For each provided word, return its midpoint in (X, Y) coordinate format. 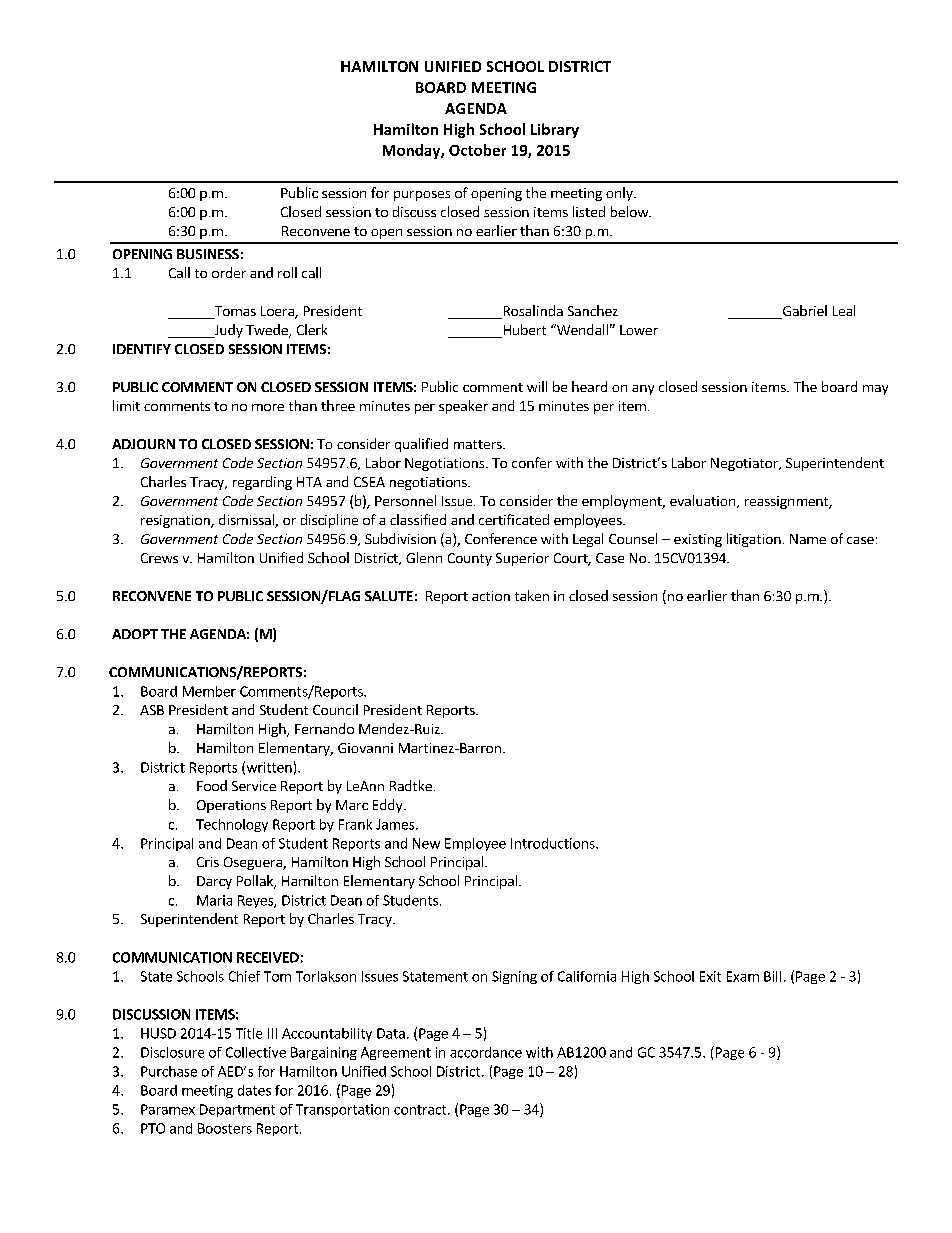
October (477, 150)
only (620, 194)
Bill (772, 976)
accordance (486, 1052)
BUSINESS (208, 254)
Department (237, 1110)
